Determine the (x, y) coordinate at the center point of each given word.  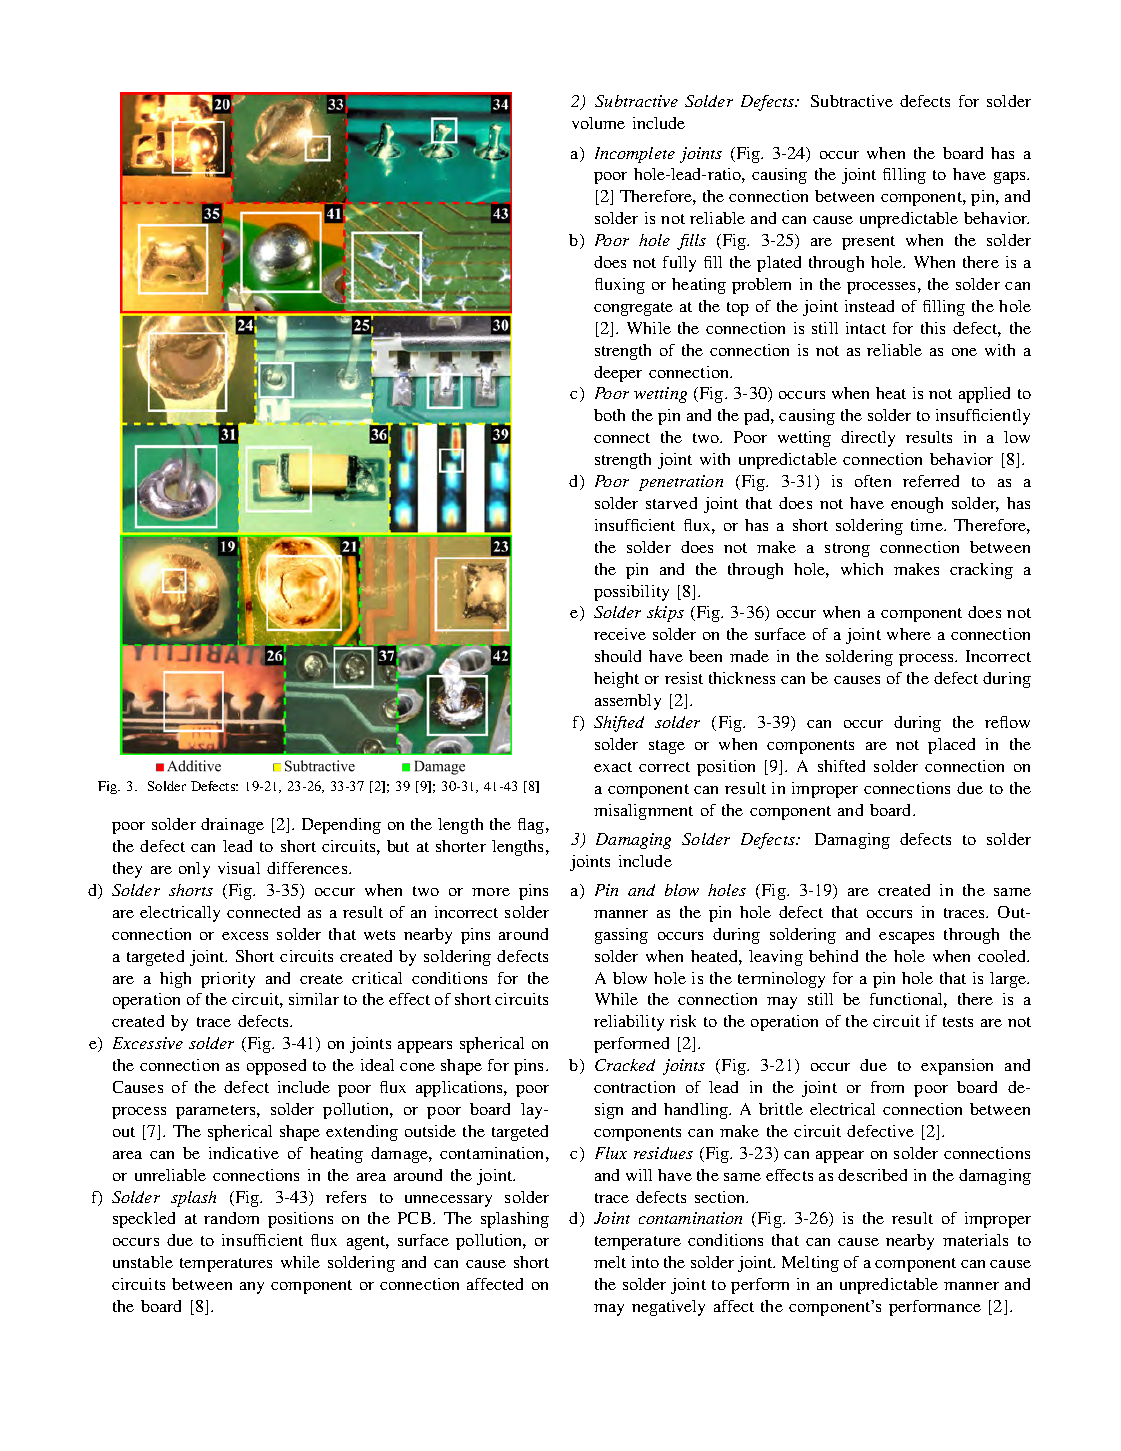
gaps (1011, 178)
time (928, 525)
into (645, 1262)
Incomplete (635, 155)
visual (239, 868)
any (252, 1288)
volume (598, 123)
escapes (906, 938)
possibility (631, 593)
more (491, 892)
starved (671, 503)
